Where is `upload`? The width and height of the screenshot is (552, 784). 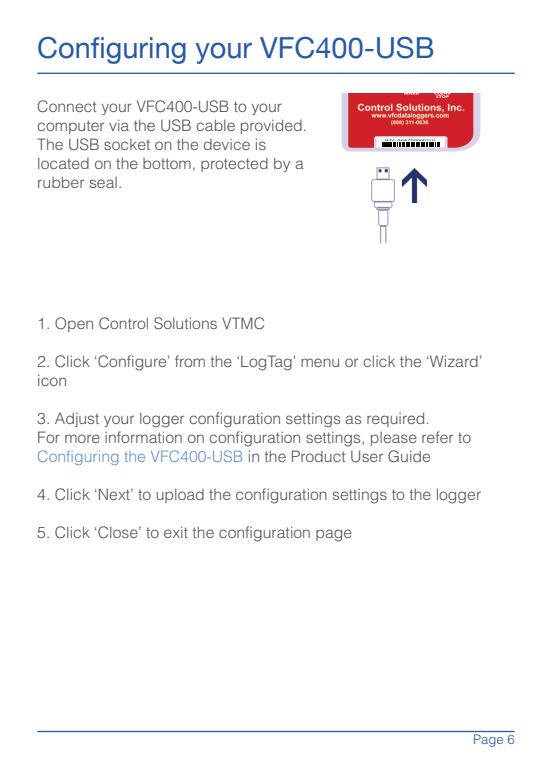
upload is located at coordinates (180, 496).
